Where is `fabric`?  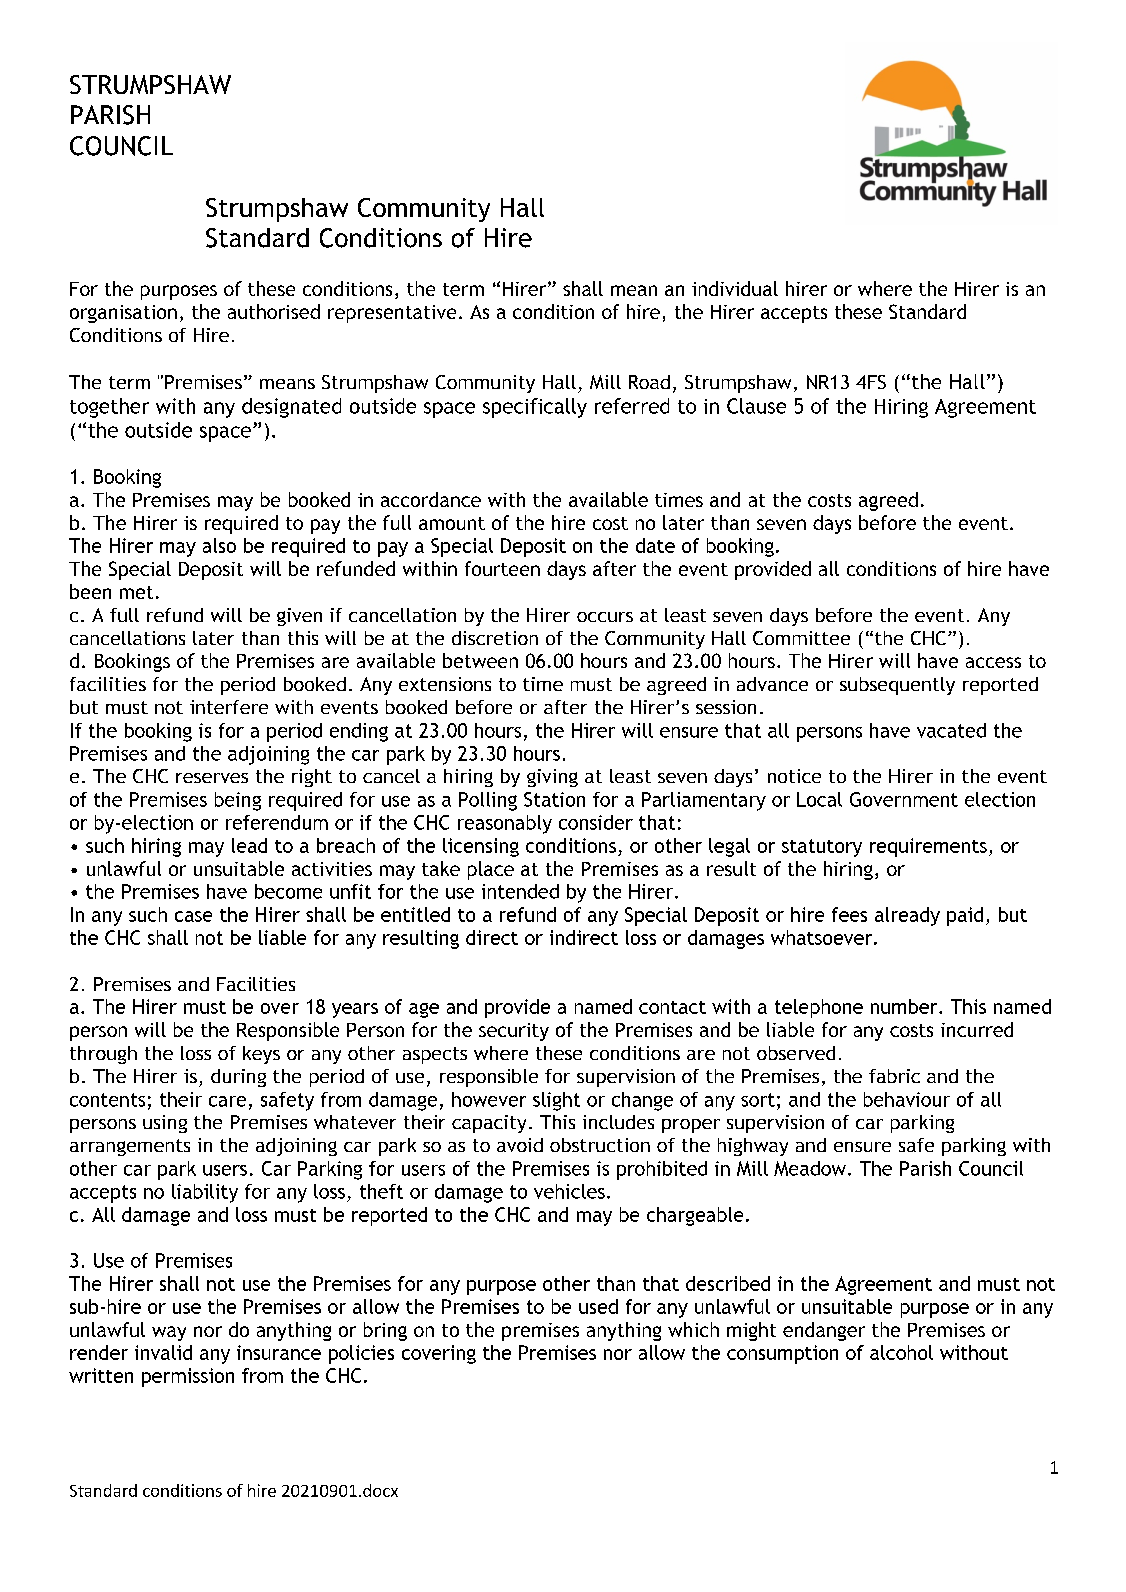
fabric is located at coordinates (894, 1076).
